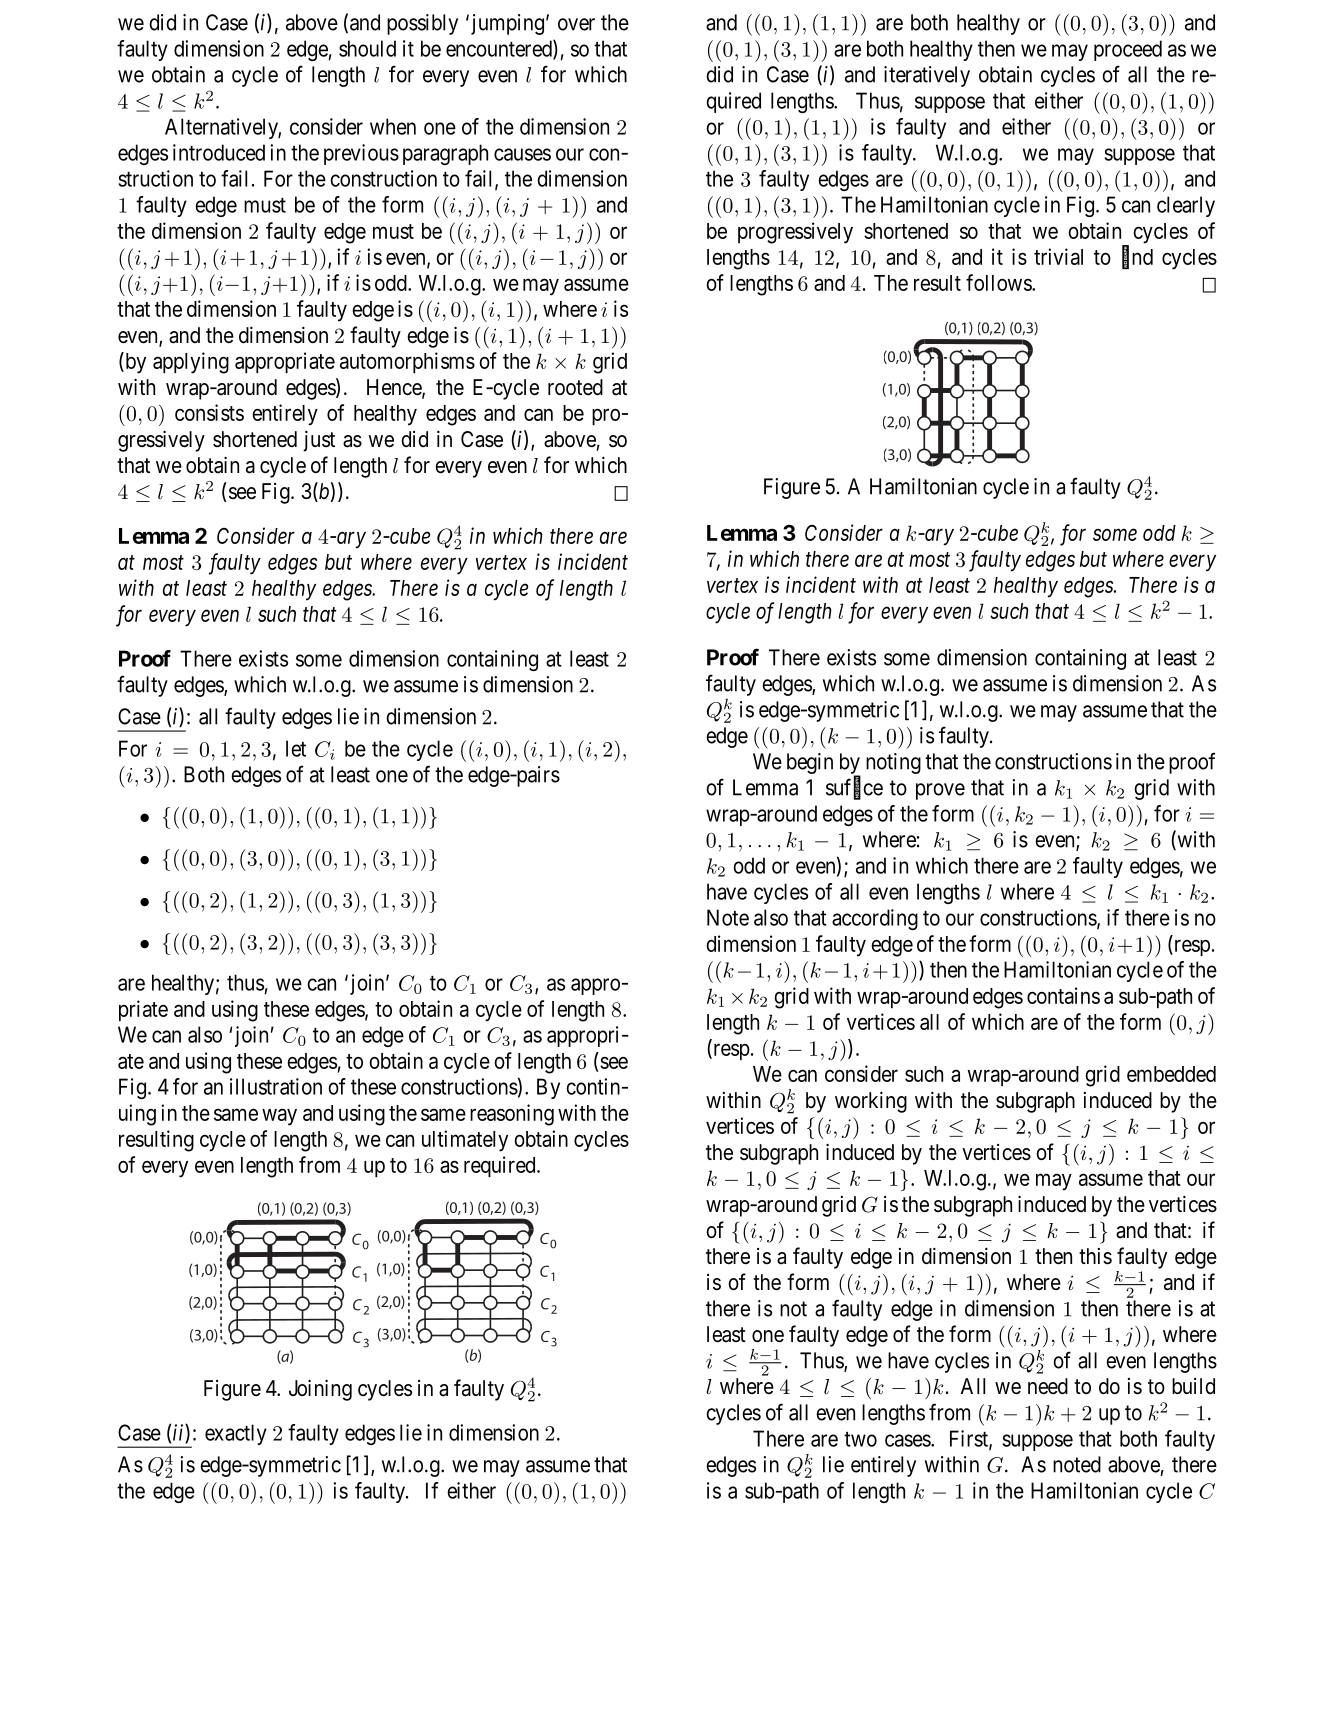  I want to click on two, so click(860, 1439).
